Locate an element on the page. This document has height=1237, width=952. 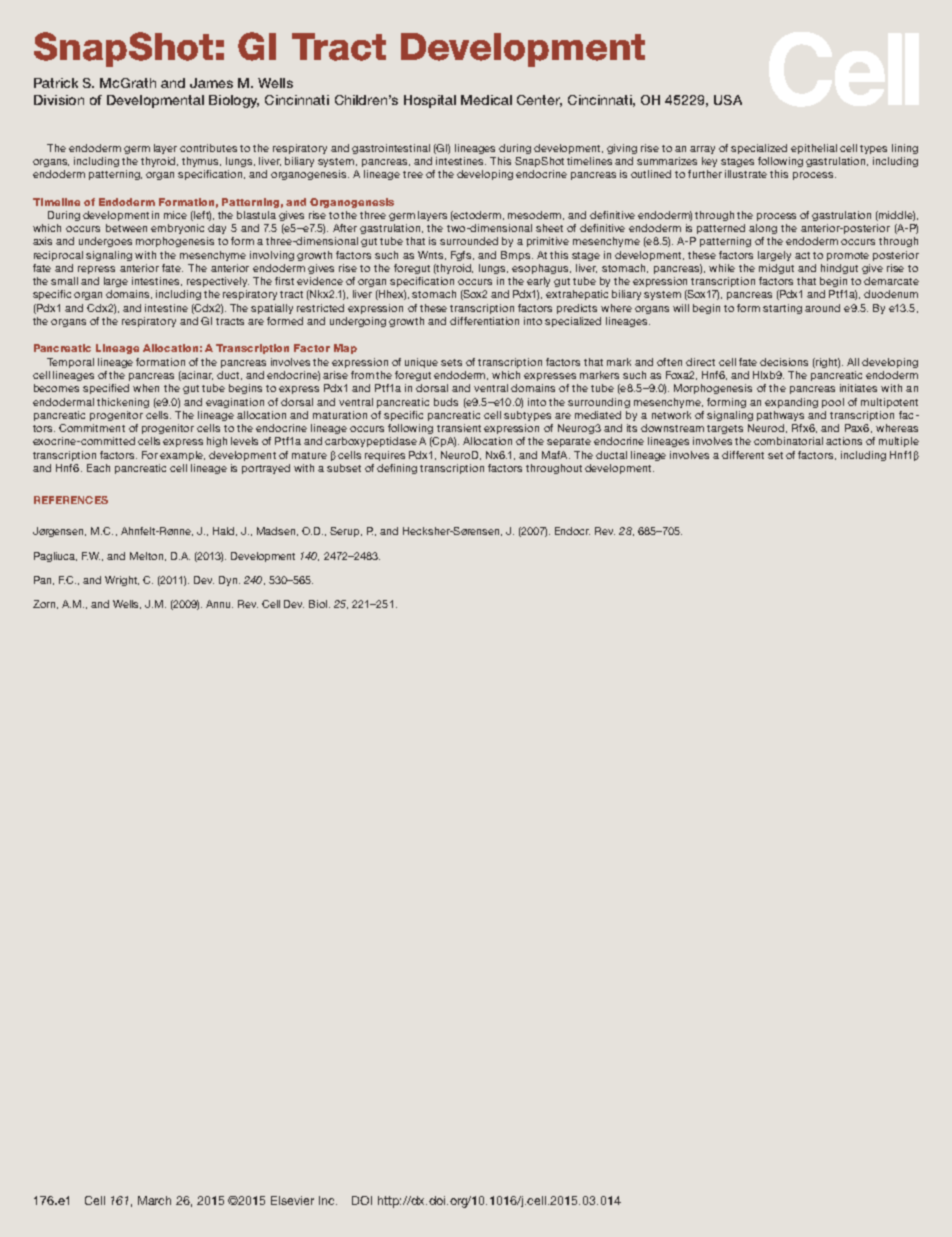
when is located at coordinates (146, 388).
